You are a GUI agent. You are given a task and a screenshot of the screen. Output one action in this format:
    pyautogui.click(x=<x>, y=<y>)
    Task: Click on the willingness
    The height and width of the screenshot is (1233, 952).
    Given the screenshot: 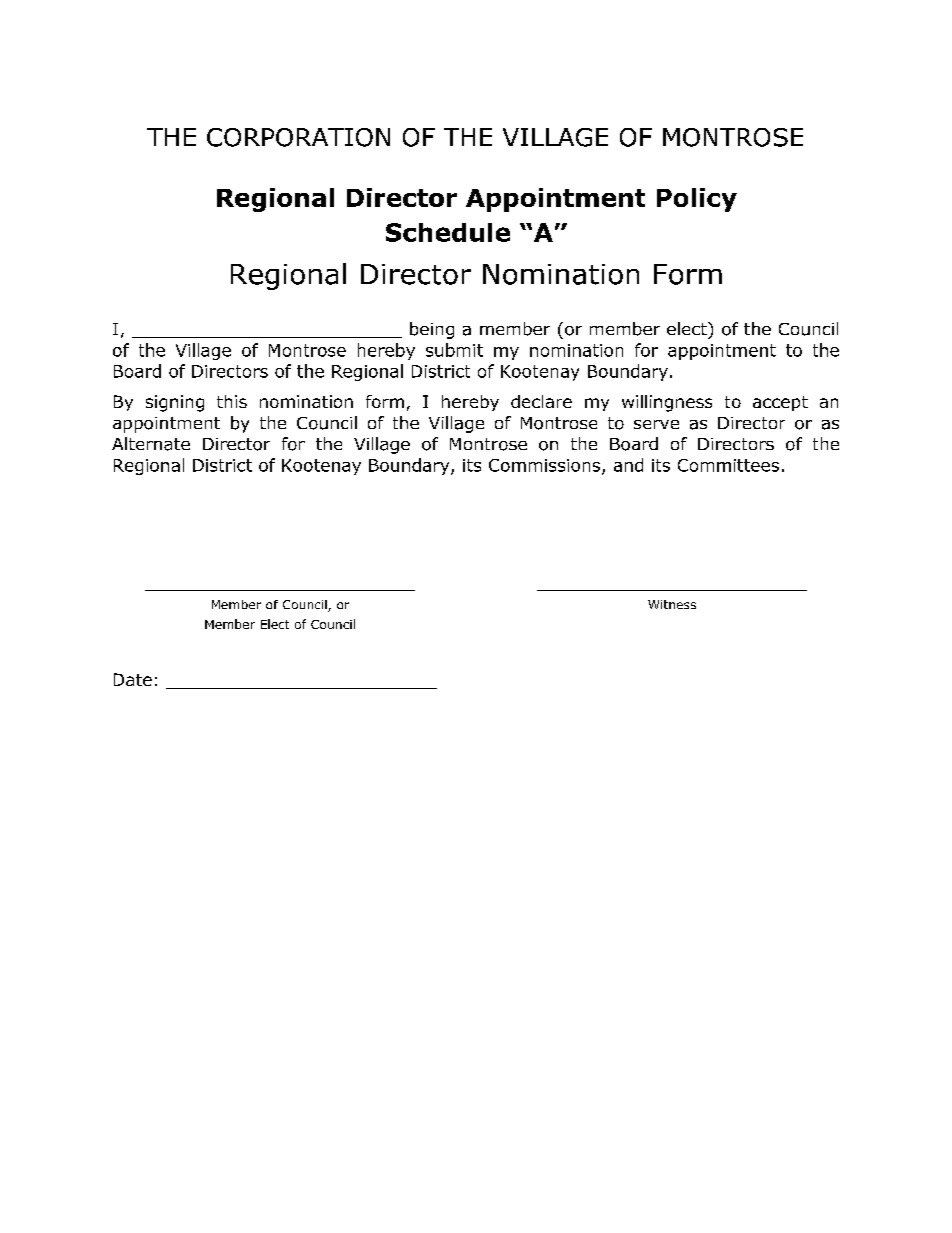 What is the action you would take?
    pyautogui.click(x=667, y=403)
